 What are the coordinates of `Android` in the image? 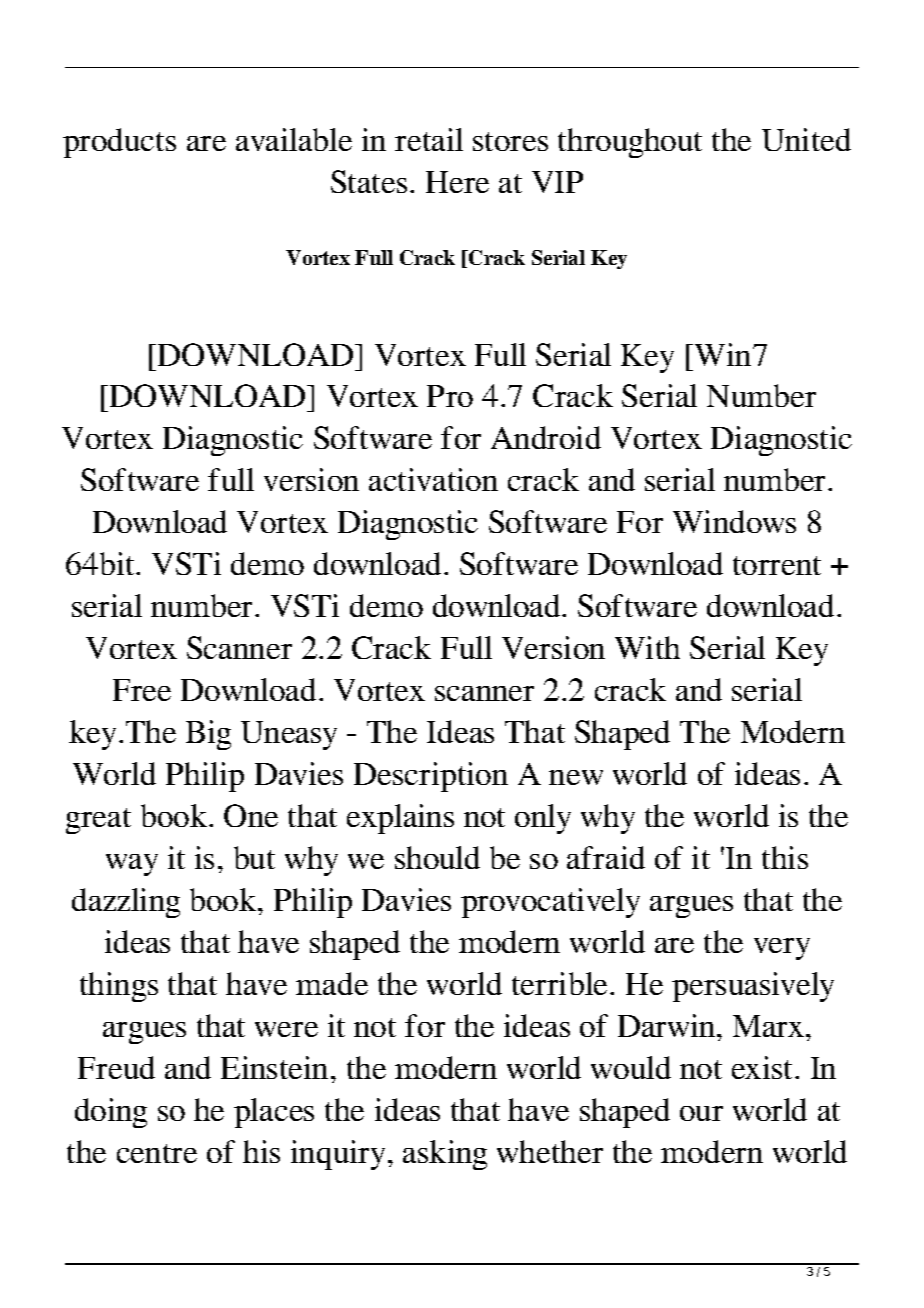 It's located at (546, 437).
